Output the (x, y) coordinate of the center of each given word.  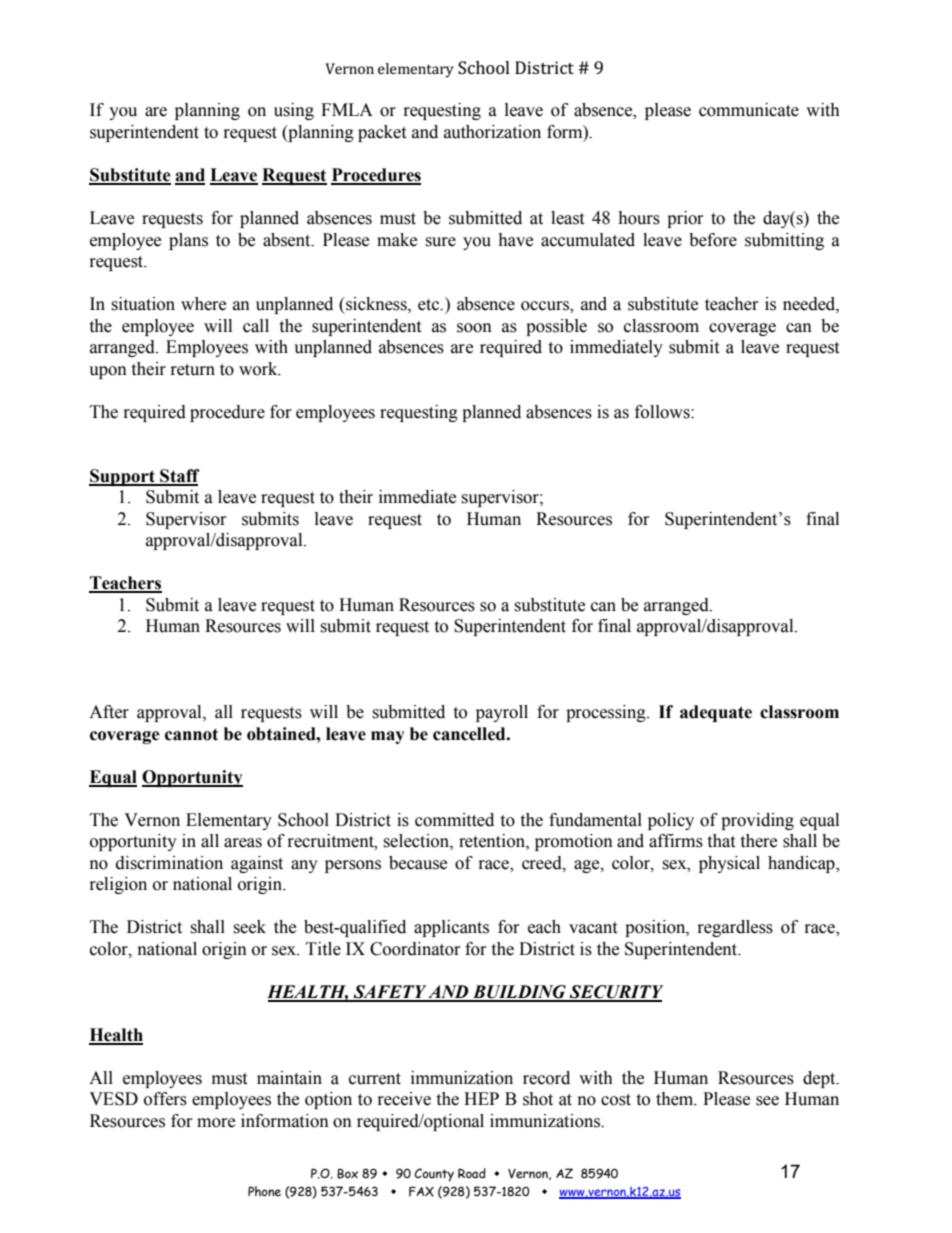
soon (474, 328)
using (294, 111)
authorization (492, 132)
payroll (502, 713)
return (193, 370)
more (216, 1123)
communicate (749, 110)
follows (663, 412)
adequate (716, 713)
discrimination (169, 863)
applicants (451, 928)
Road (472, 1173)
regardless (735, 928)
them (676, 1099)
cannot (191, 734)
